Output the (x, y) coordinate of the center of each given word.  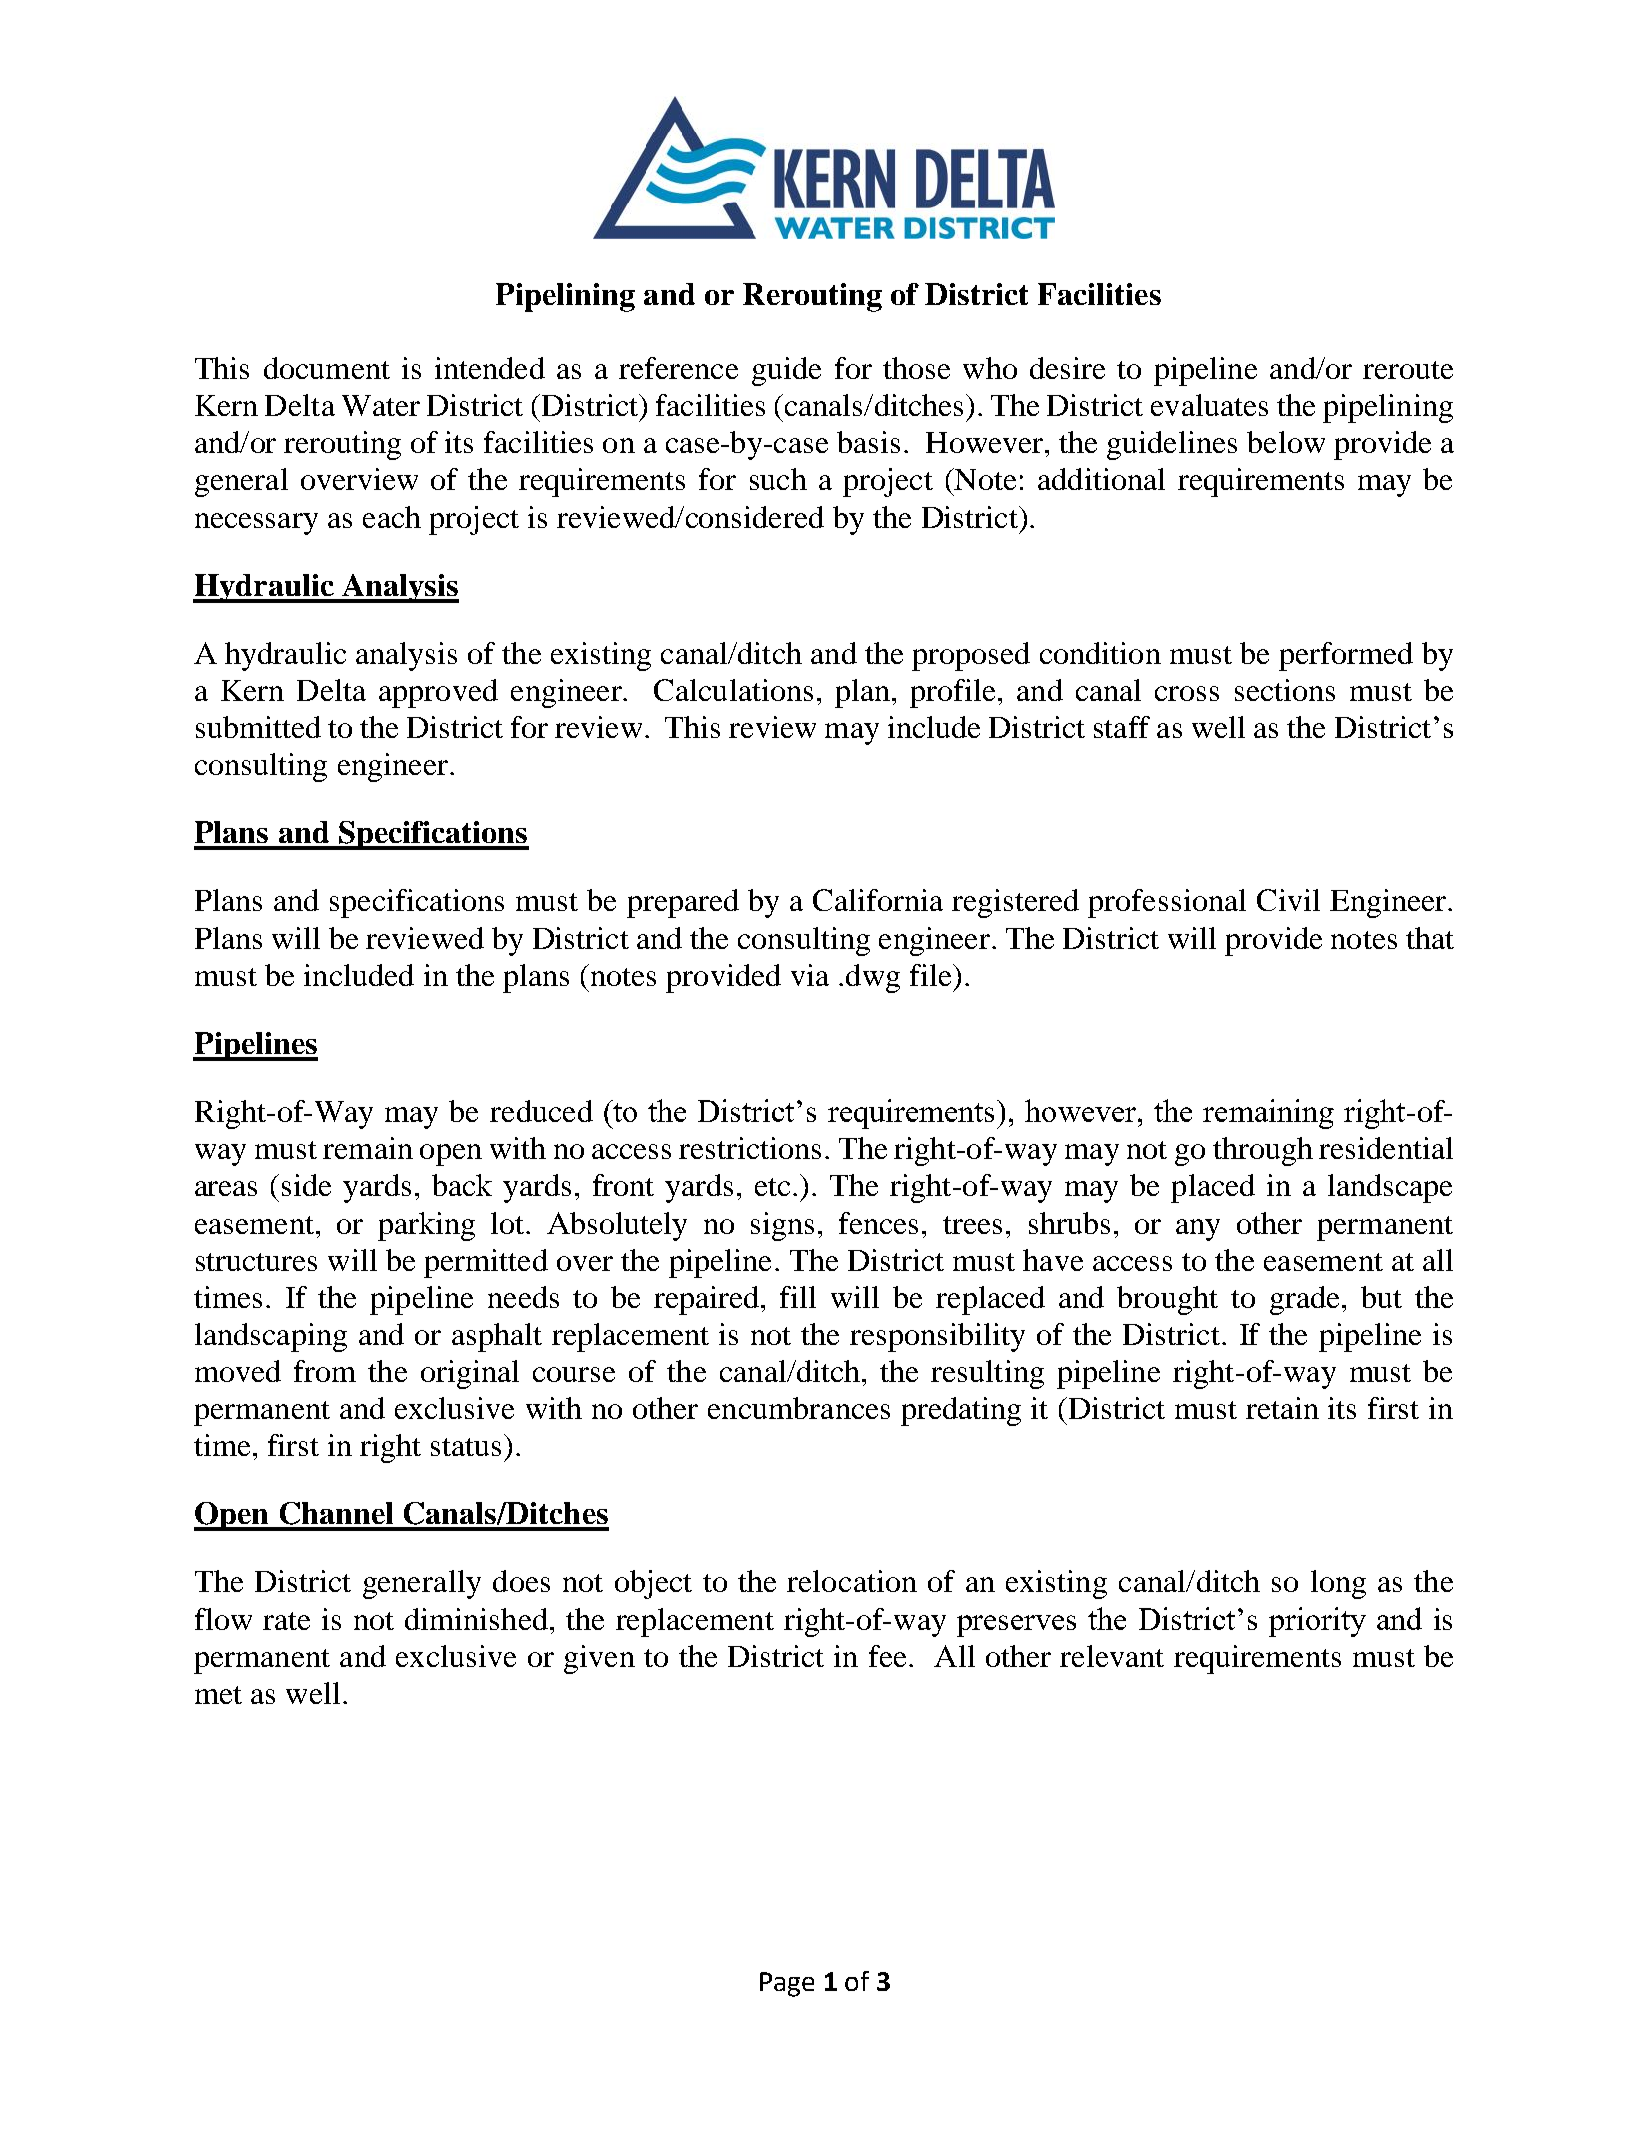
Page (787, 1984)
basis (868, 442)
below (1286, 442)
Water (381, 405)
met (218, 1695)
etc (772, 1187)
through (1263, 1151)
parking (426, 1226)
